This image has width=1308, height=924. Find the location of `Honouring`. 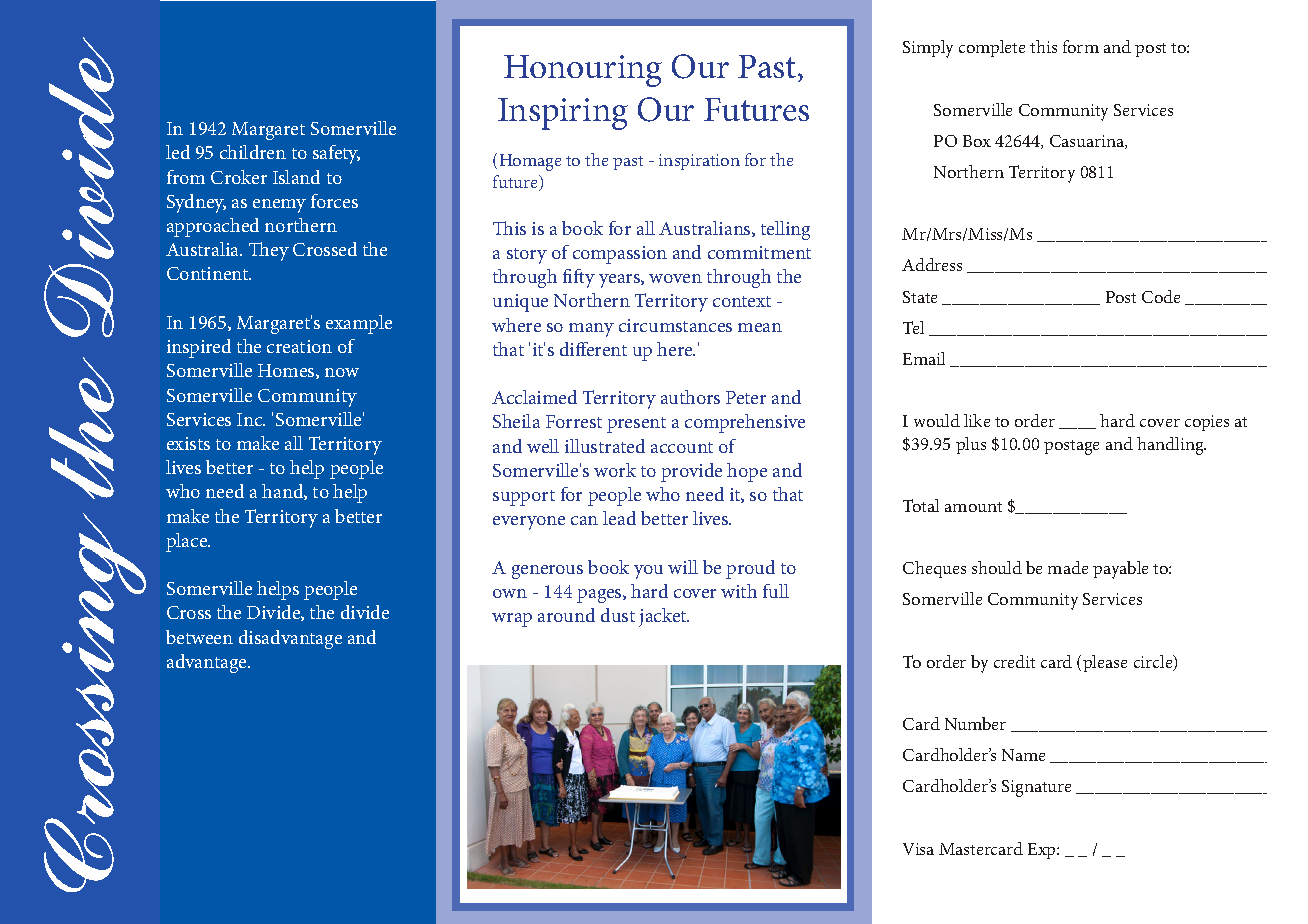

Honouring is located at coordinates (583, 71).
